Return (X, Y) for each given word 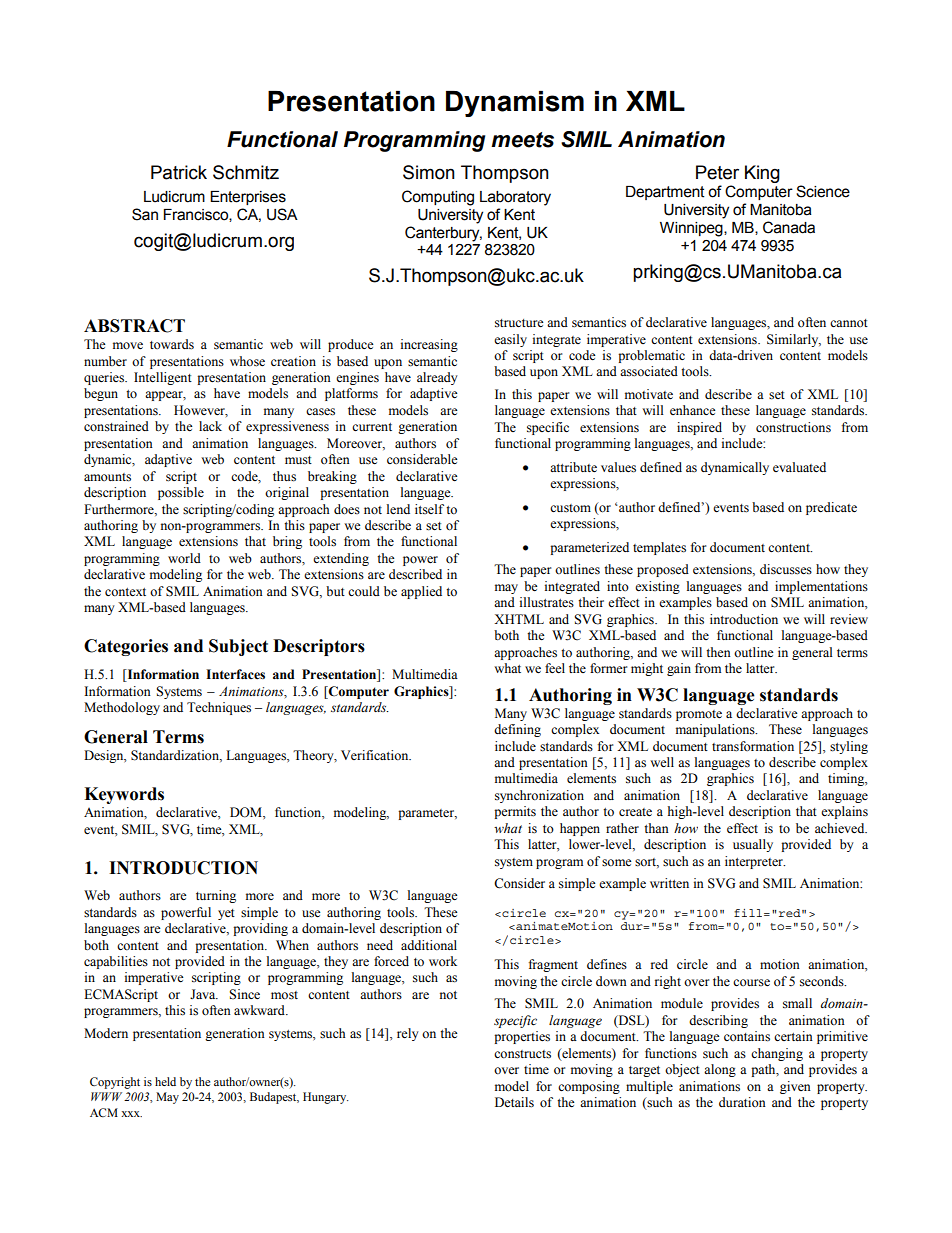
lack (210, 426)
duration (742, 1102)
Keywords (124, 795)
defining (517, 730)
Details (514, 1102)
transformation (753, 746)
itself (429, 509)
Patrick (179, 172)
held (165, 1081)
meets (522, 140)
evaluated (799, 467)
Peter (717, 172)
